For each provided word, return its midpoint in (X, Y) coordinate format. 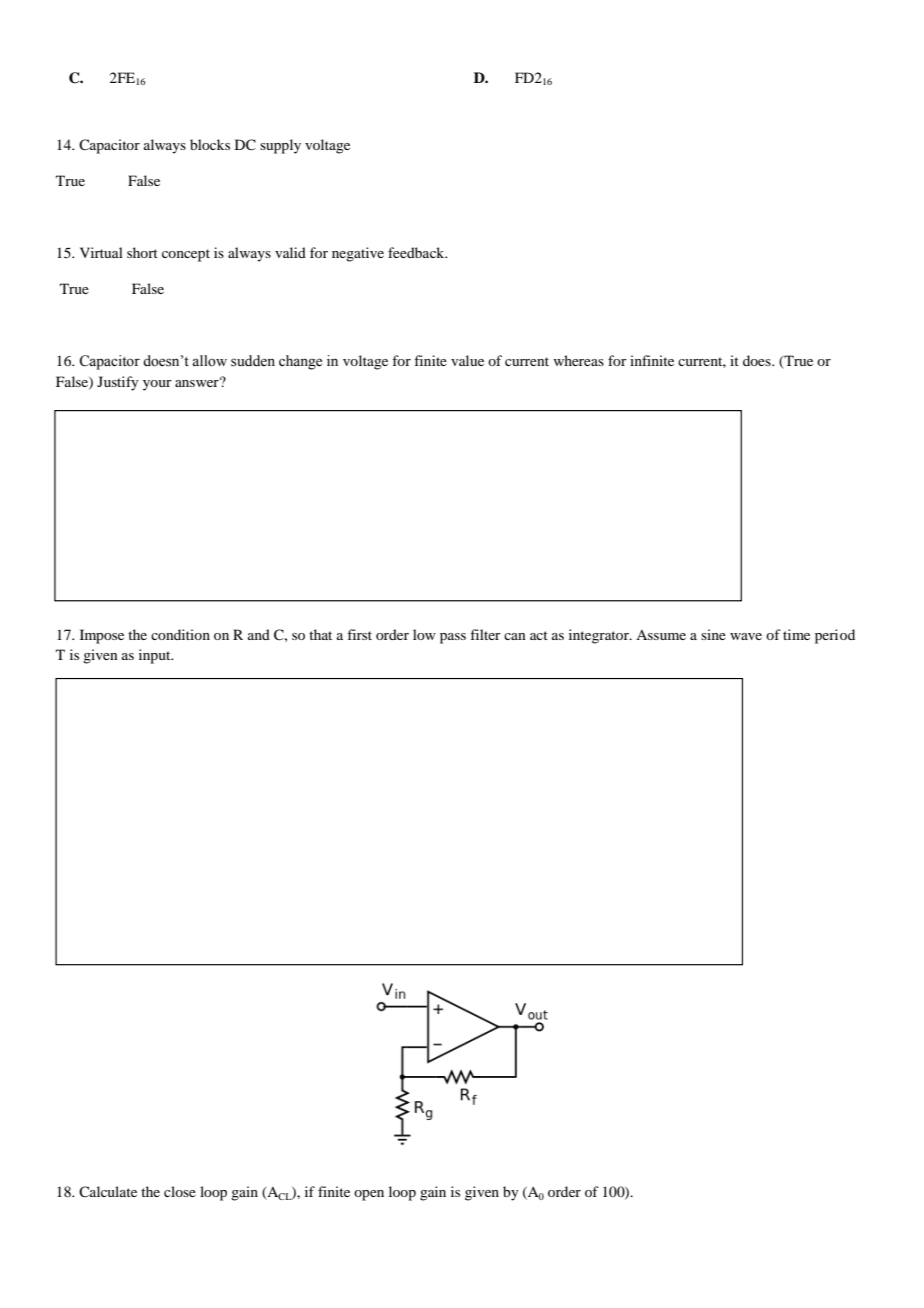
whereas (578, 360)
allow (209, 361)
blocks (210, 144)
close (180, 1191)
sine (713, 634)
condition (180, 634)
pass (453, 638)
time (796, 634)
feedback (417, 252)
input (156, 656)
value (467, 360)
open (369, 1195)
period (835, 636)
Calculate (108, 1191)
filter (485, 634)
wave (746, 636)
